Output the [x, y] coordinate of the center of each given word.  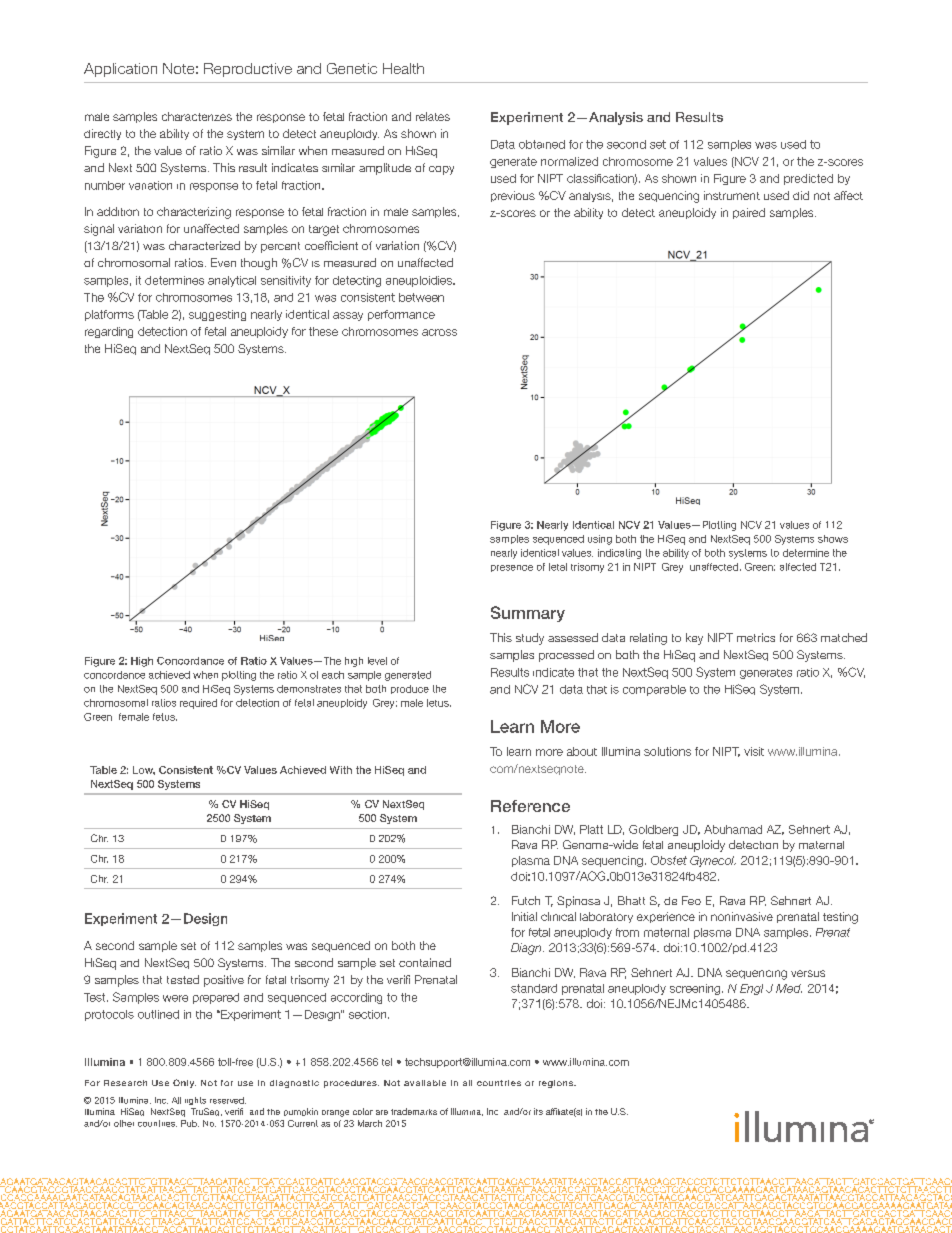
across [439, 332]
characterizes [197, 116]
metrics [756, 637]
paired [749, 213]
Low [144, 770]
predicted [808, 179]
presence [512, 568]
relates [433, 116]
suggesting [217, 315]
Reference [530, 806]
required [198, 704]
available [425, 1083]
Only [184, 1083]
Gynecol [713, 861]
